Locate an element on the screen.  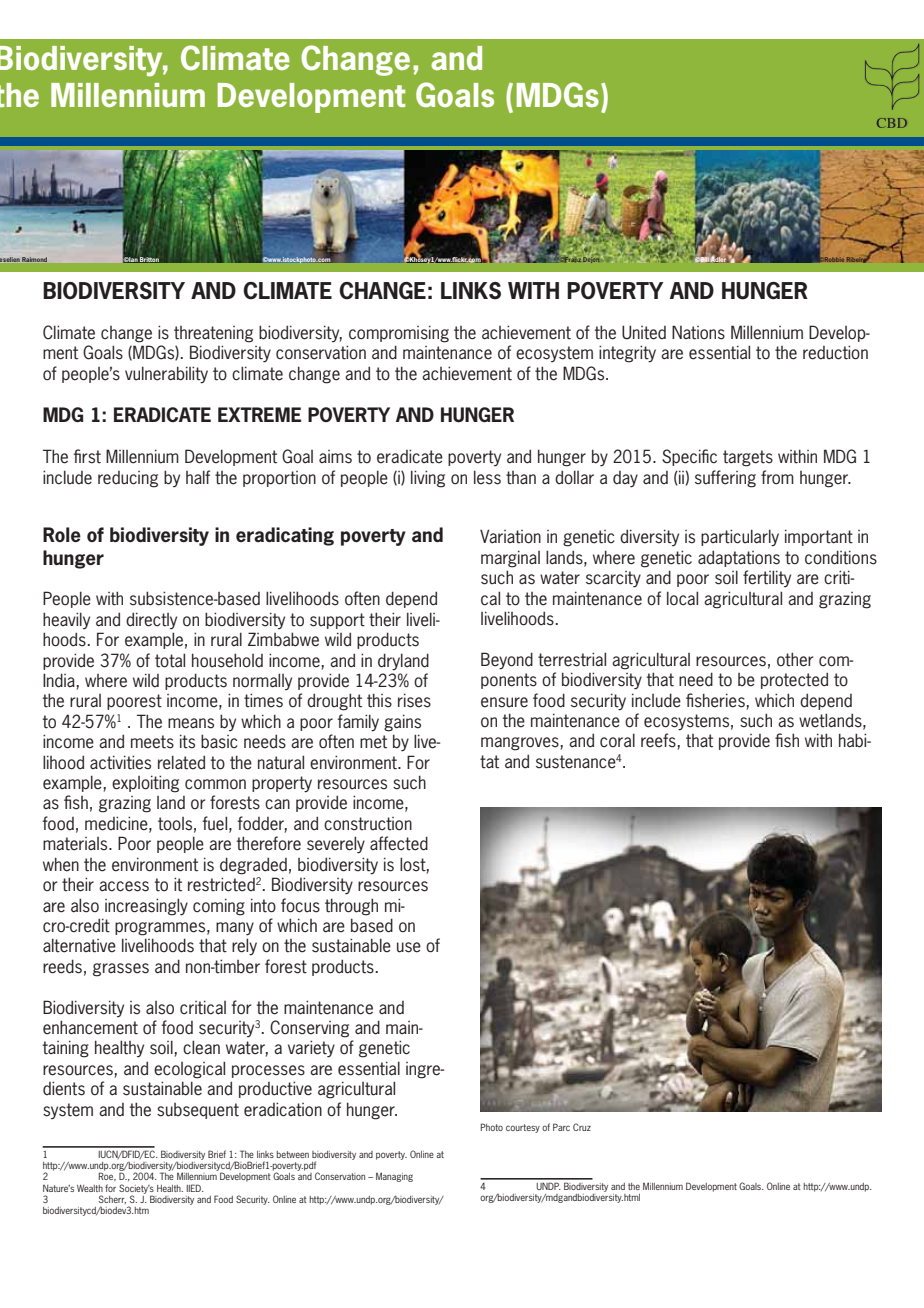
reefs is located at coordinates (658, 740).
